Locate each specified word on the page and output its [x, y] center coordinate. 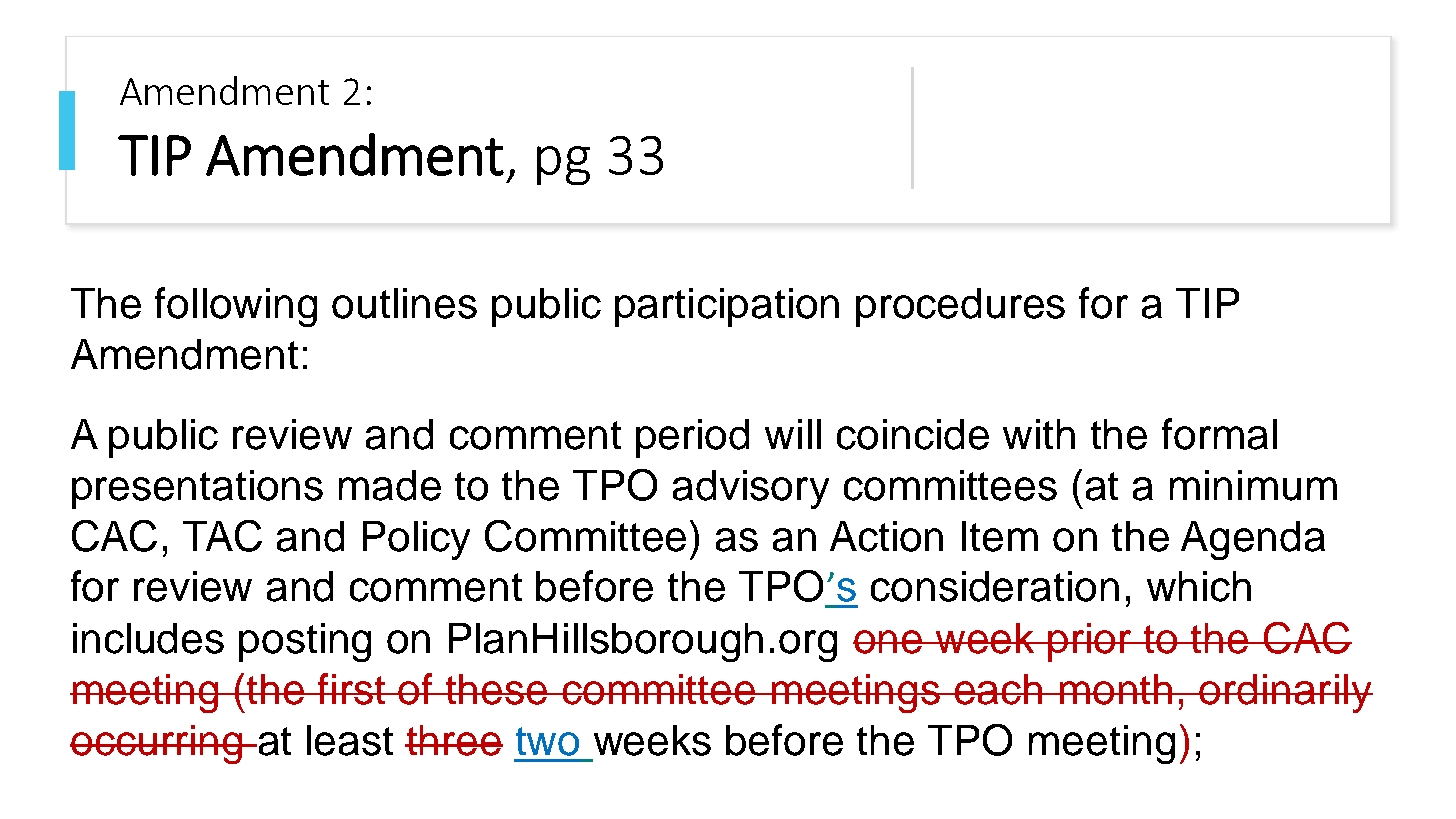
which [1199, 586]
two [547, 741]
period [692, 438]
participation [727, 307]
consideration [995, 586]
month [1116, 689]
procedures [960, 307]
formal [1219, 434]
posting [305, 642]
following [236, 307]
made [390, 485]
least [350, 740]
